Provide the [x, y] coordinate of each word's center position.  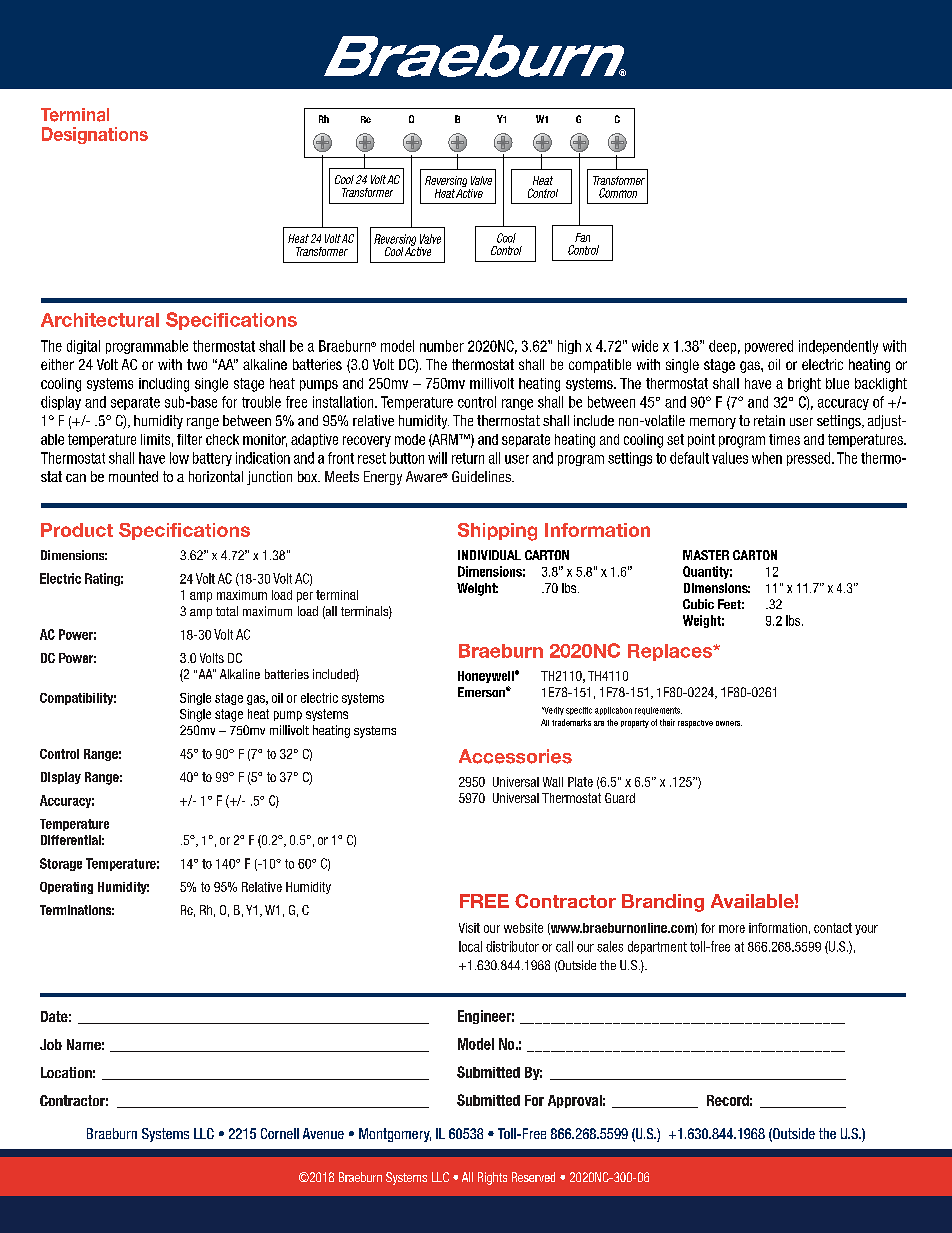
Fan [582, 237]
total [227, 611]
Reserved [533, 1177]
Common [618, 193]
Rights [492, 1178]
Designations [95, 135]
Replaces [671, 652]
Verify [553, 711]
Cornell [280, 1133]
